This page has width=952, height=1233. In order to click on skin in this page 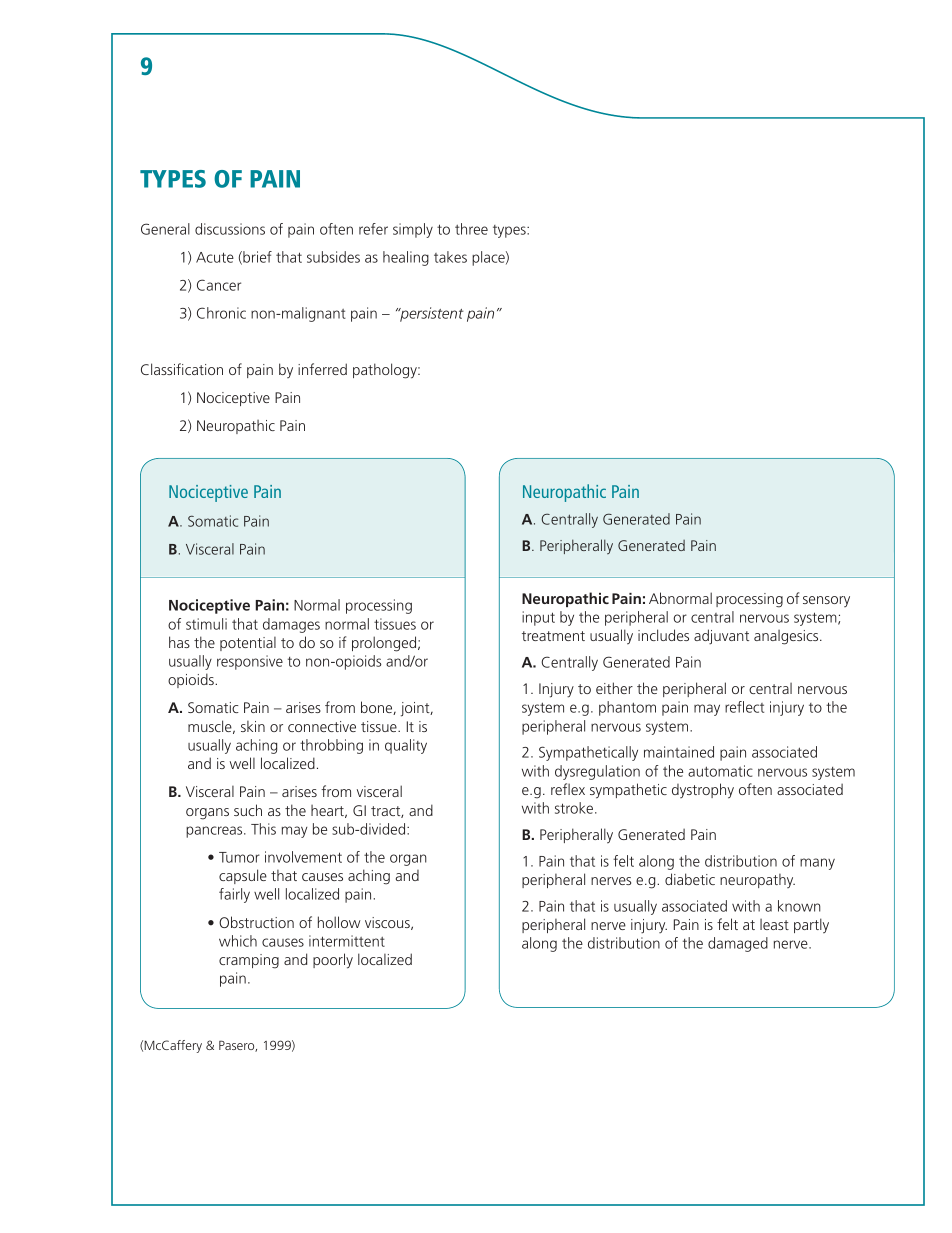, I will do `click(253, 726)`.
